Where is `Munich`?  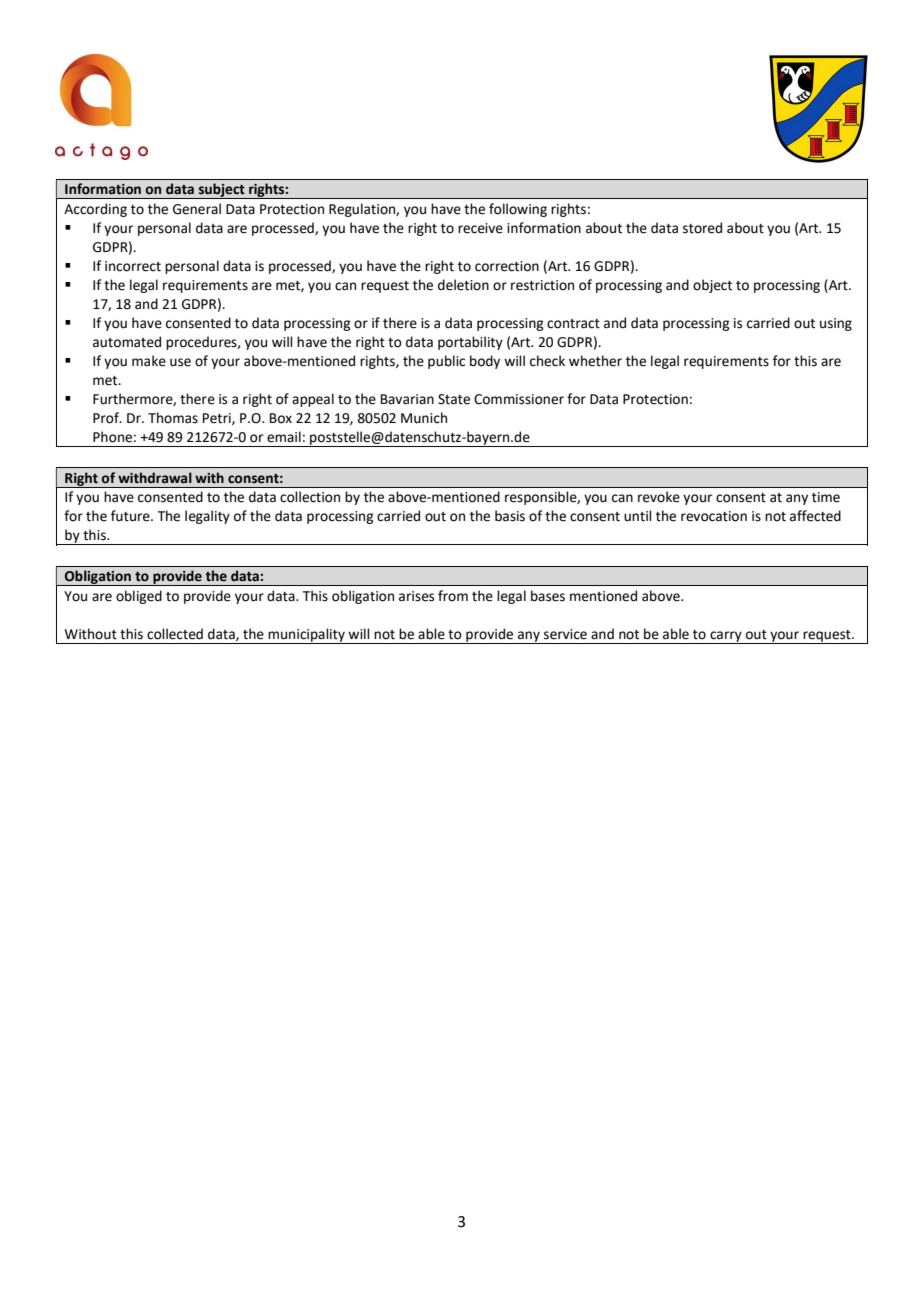 Munich is located at coordinates (424, 418).
